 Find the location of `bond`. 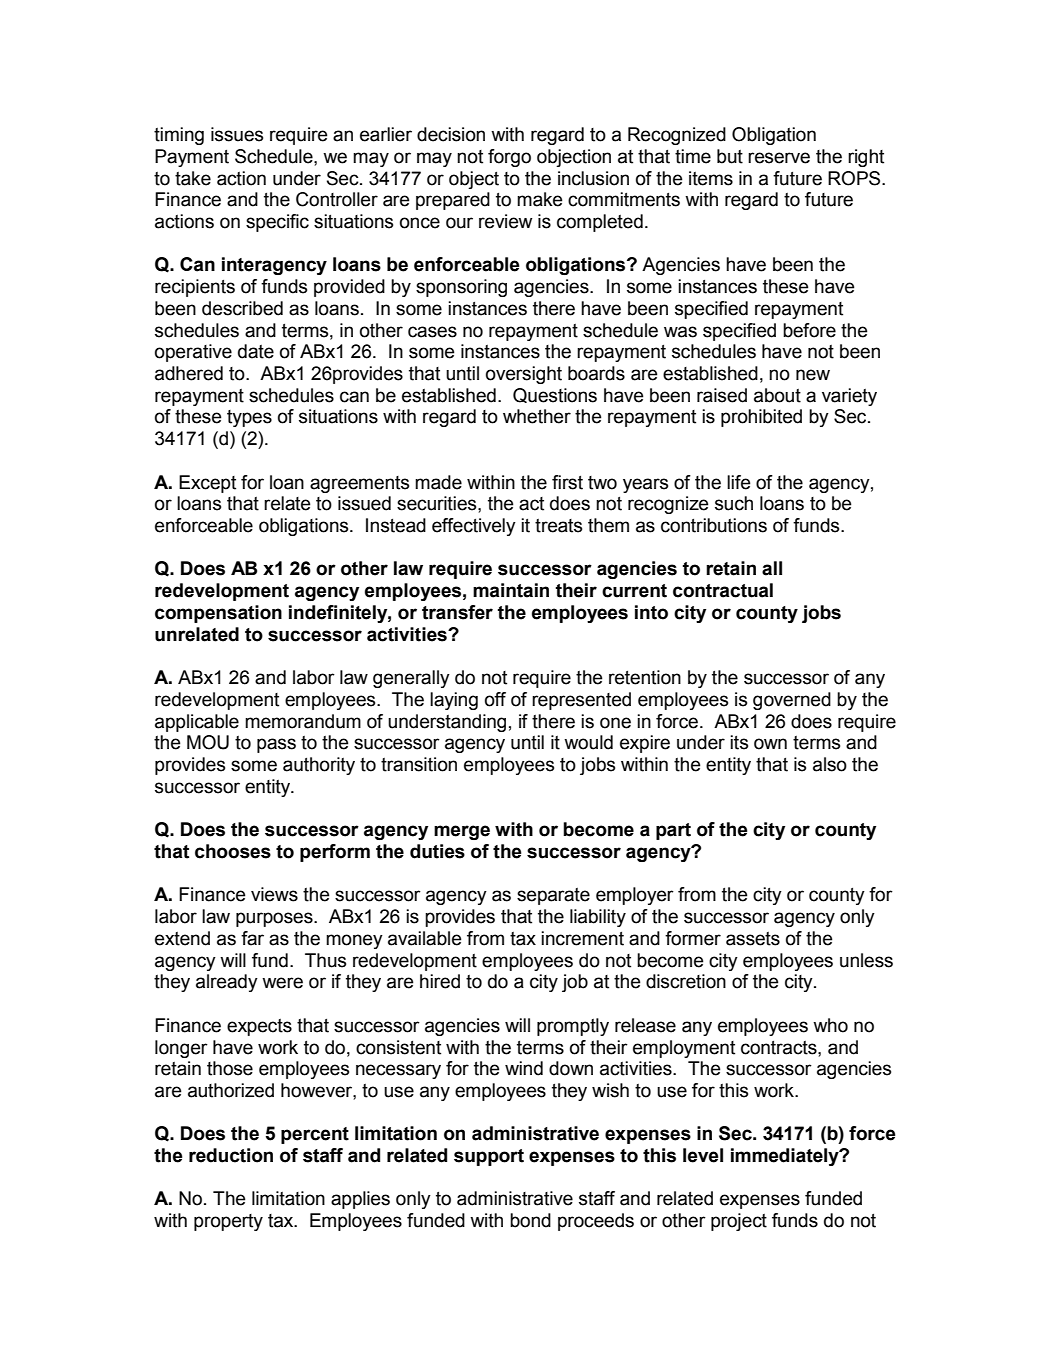

bond is located at coordinates (530, 1220).
